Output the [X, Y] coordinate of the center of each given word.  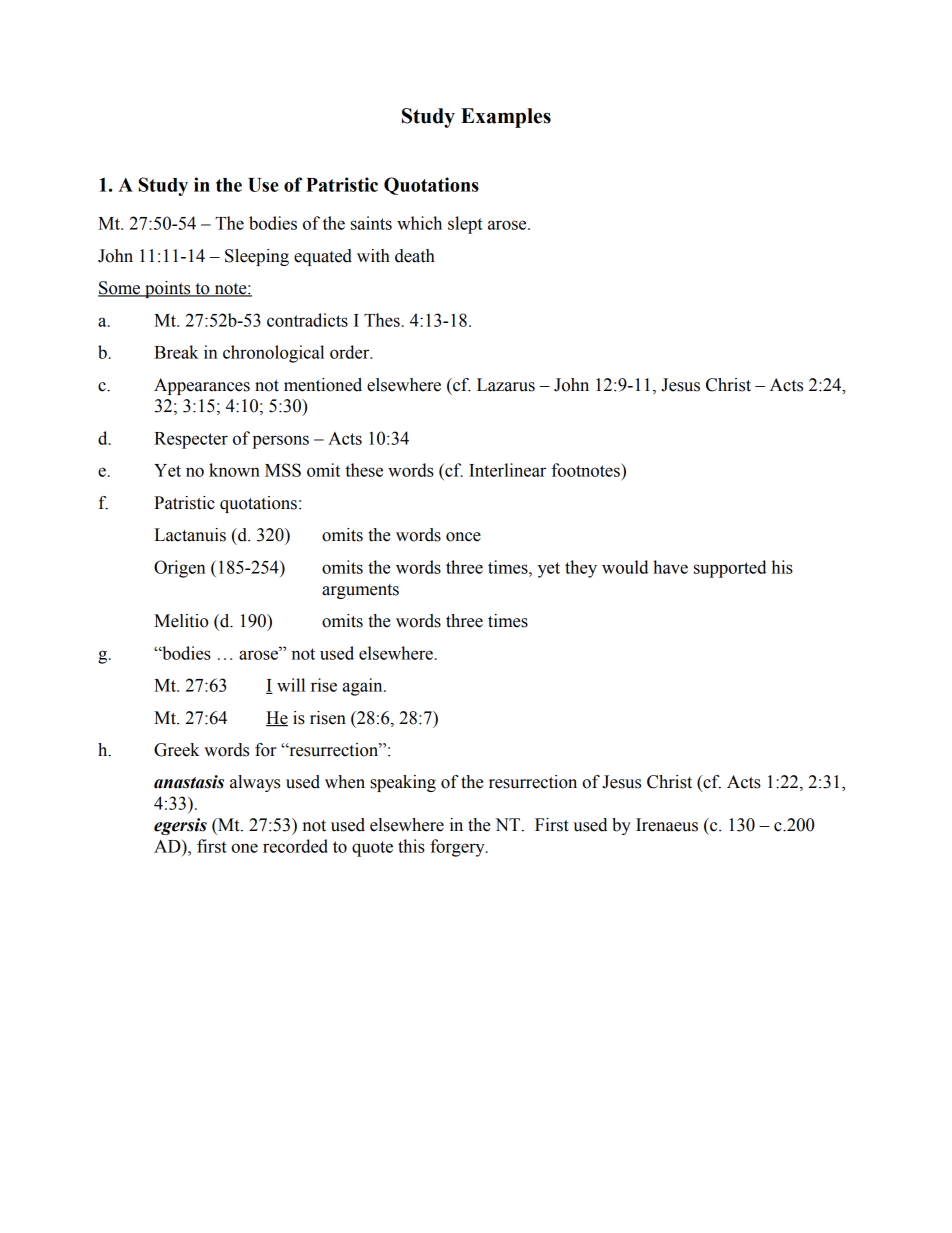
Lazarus [506, 385]
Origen [180, 569]
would [625, 567]
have [670, 567]
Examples [506, 118]
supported [730, 569]
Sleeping [257, 257]
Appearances [202, 386]
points [168, 289]
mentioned [323, 385]
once [463, 537]
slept [465, 225]
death [415, 256]
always [255, 783]
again [364, 687]
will [291, 685]
